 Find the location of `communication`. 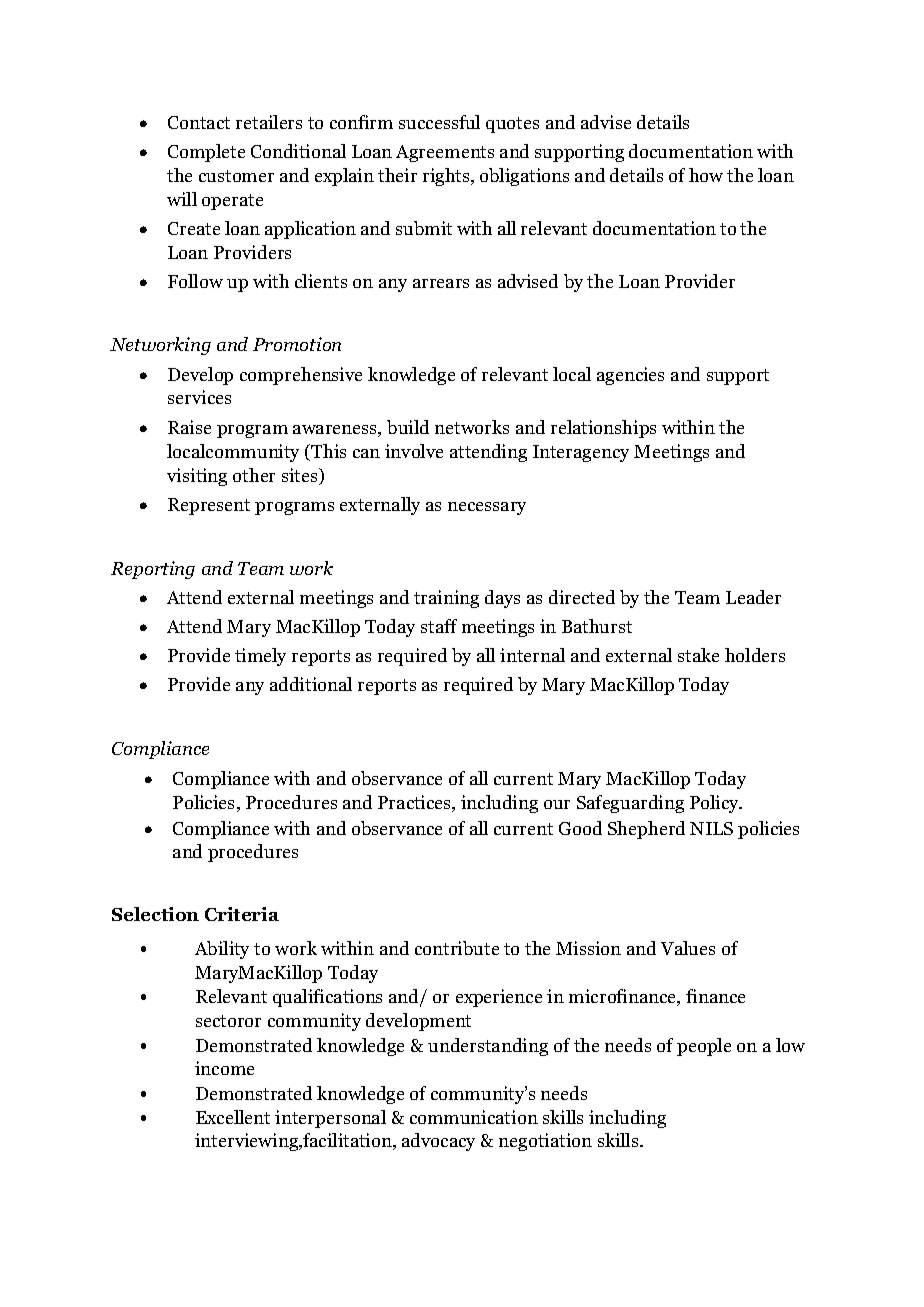

communication is located at coordinates (474, 1117).
